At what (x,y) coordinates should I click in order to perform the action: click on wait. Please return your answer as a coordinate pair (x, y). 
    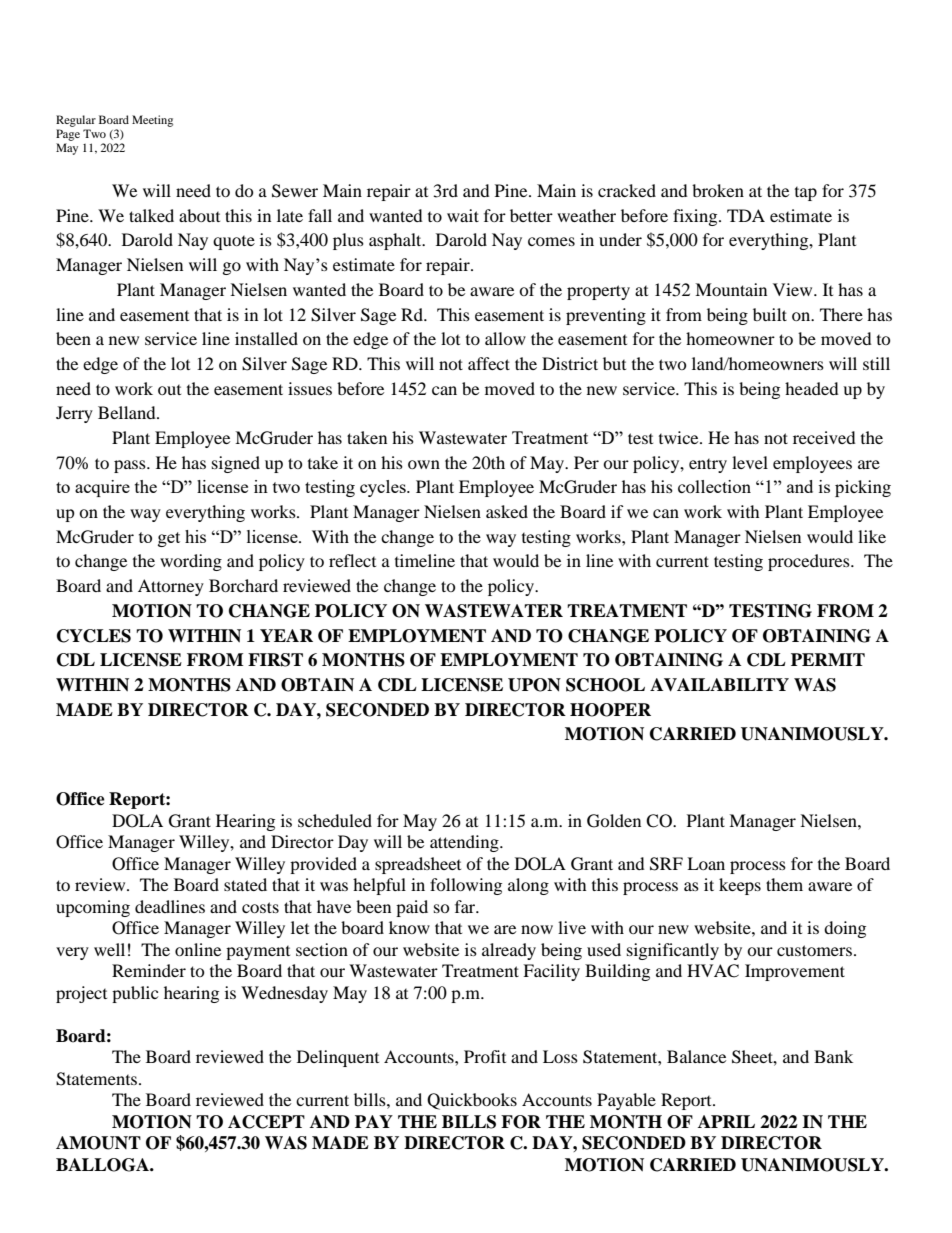
    Looking at the image, I should click on (463, 215).
